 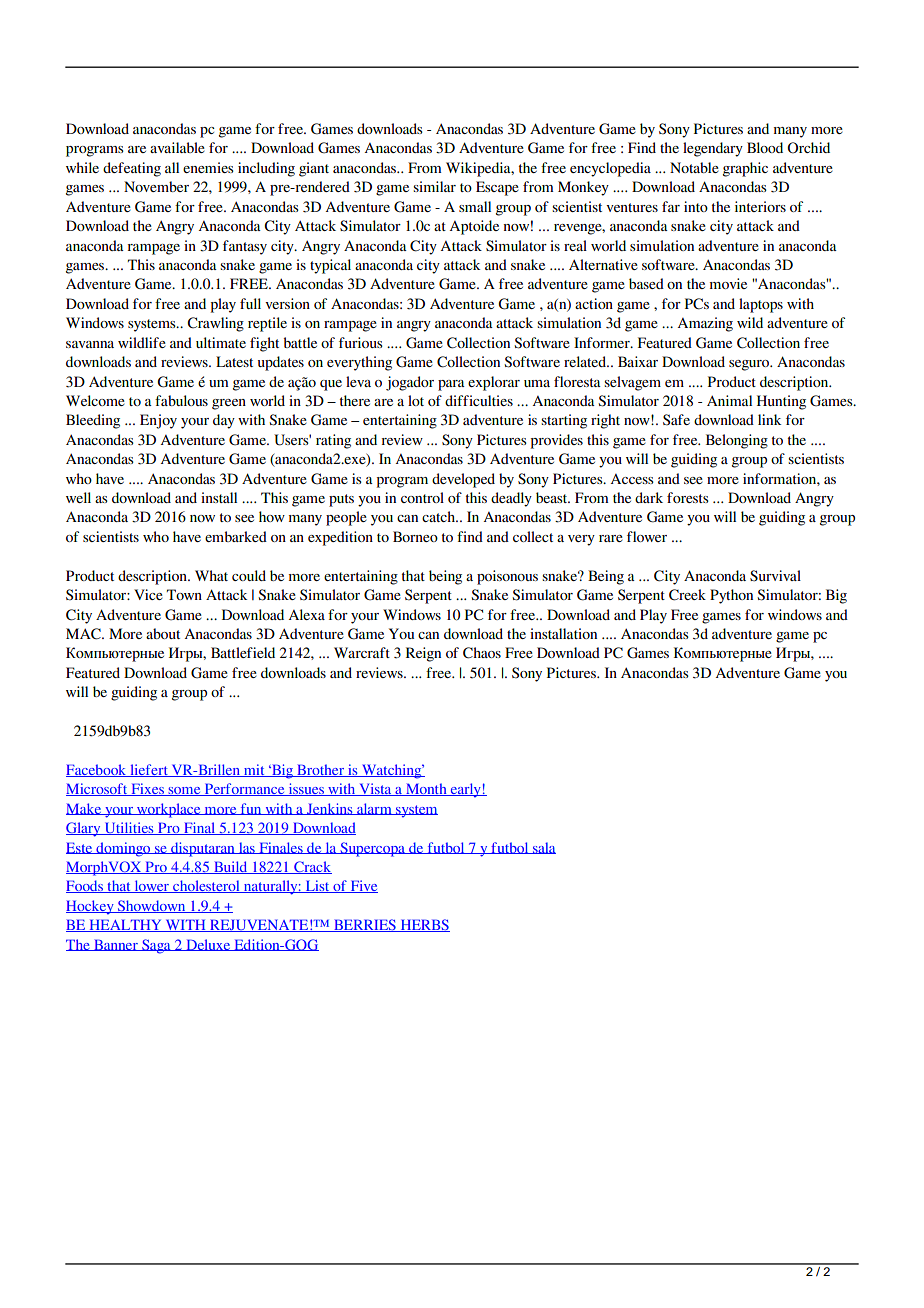 What do you see at coordinates (687, 595) in the image?
I see `Creek` at bounding box center [687, 595].
